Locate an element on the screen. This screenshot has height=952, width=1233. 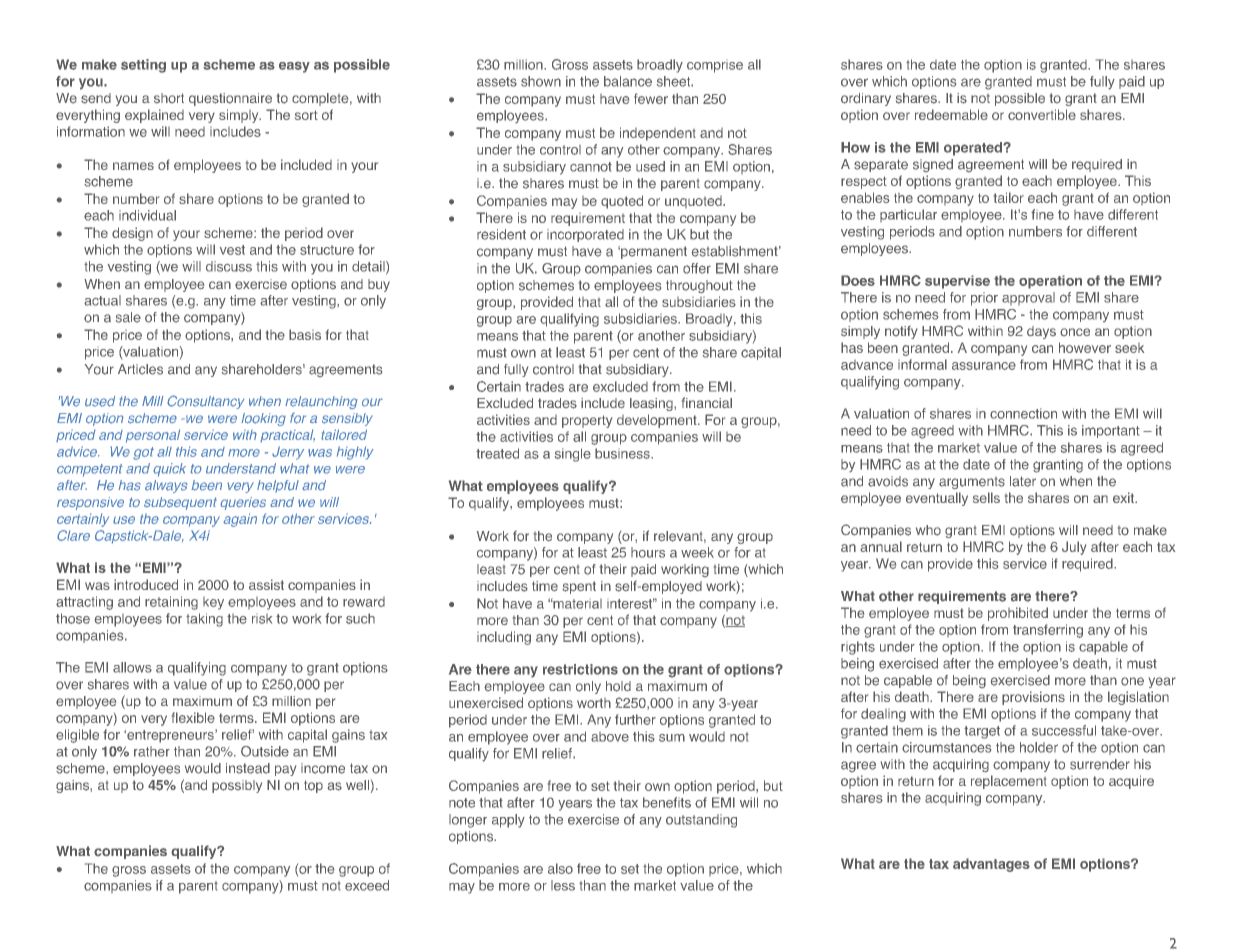
leasing is located at coordinates (652, 404).
